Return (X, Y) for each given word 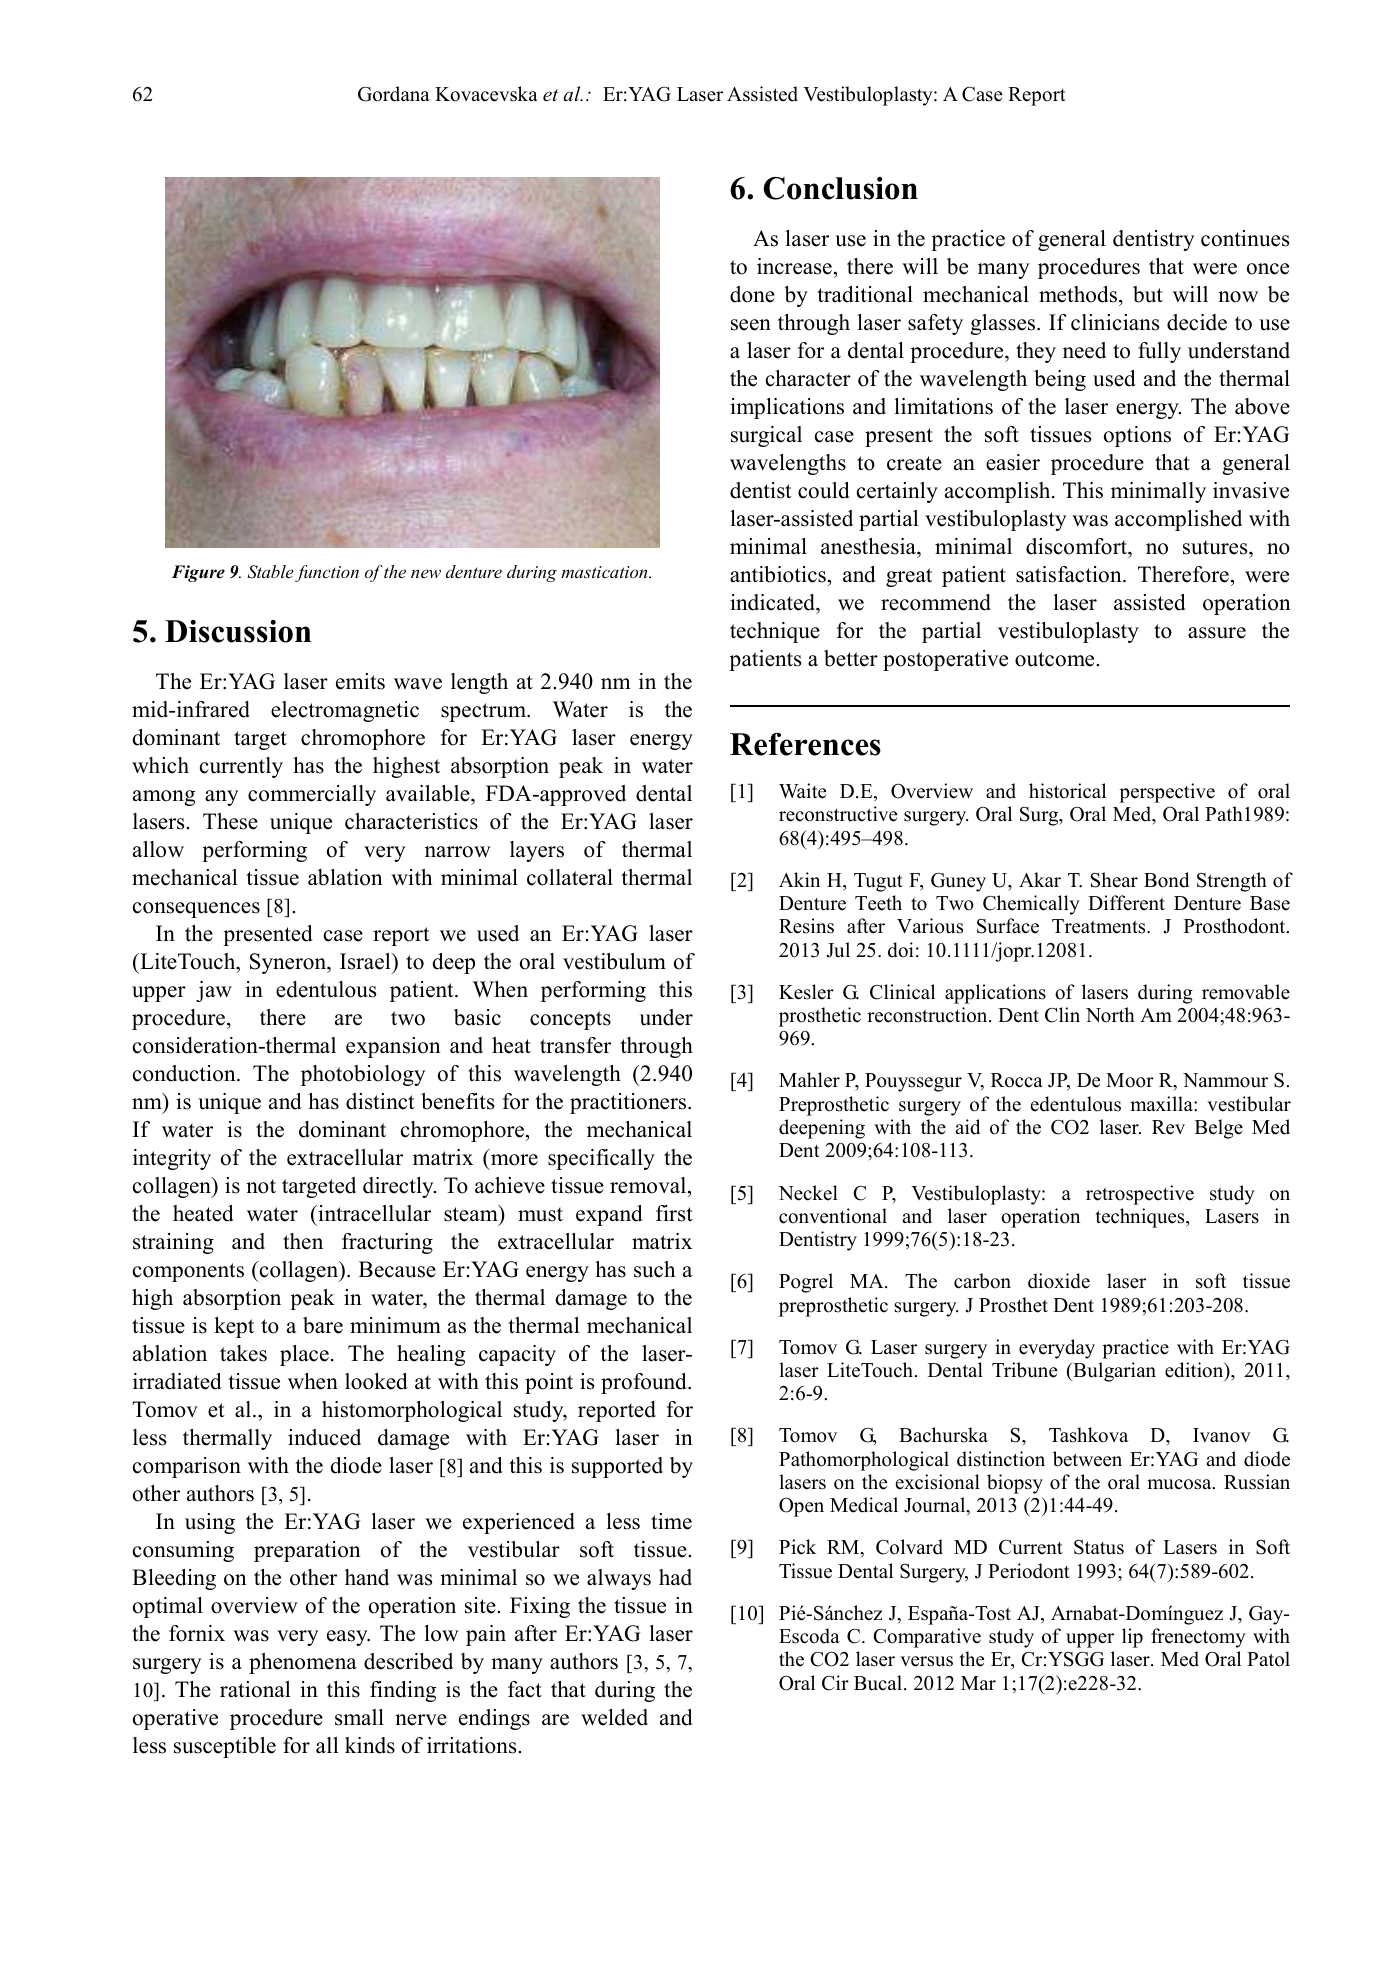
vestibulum (614, 961)
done (752, 294)
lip (1132, 1638)
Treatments (1100, 926)
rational (255, 1689)
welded (614, 1717)
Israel (366, 961)
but (1148, 294)
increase (794, 266)
